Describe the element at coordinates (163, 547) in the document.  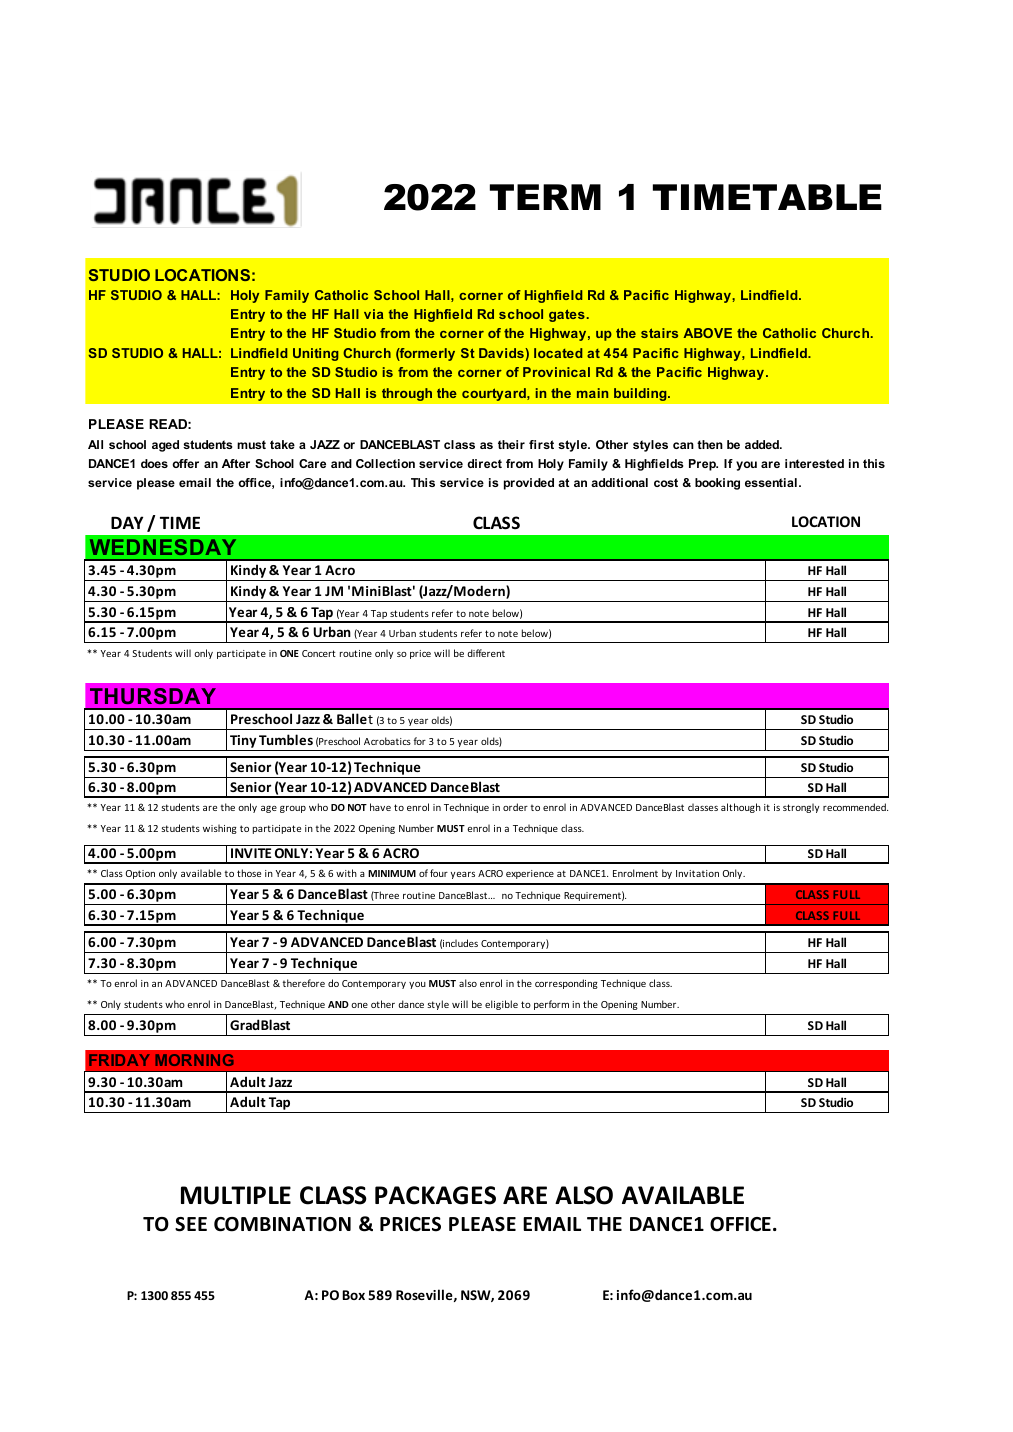
I see `WEDNESDAY` at that location.
